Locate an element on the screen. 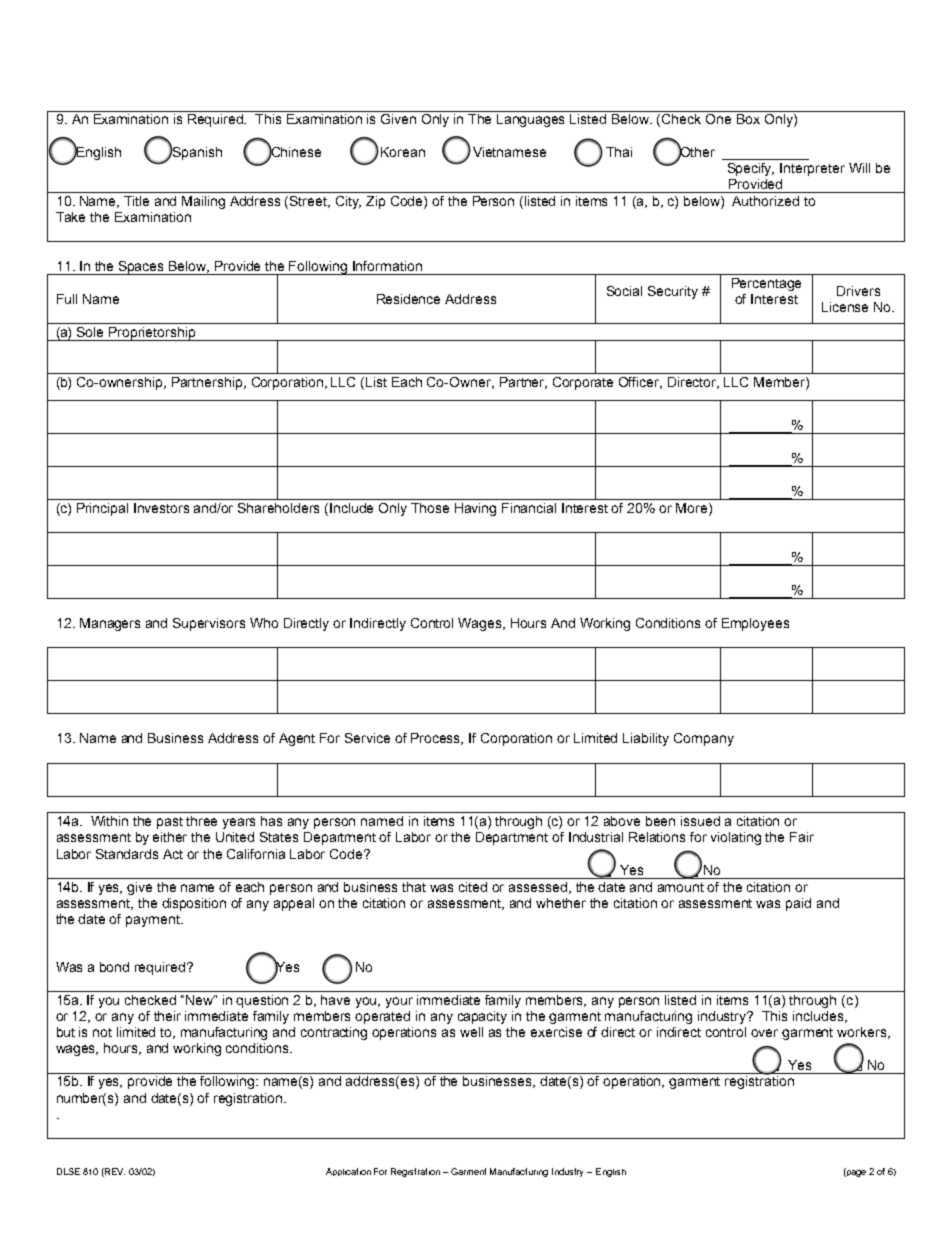 The image size is (952, 1233). Investors is located at coordinates (161, 508).
